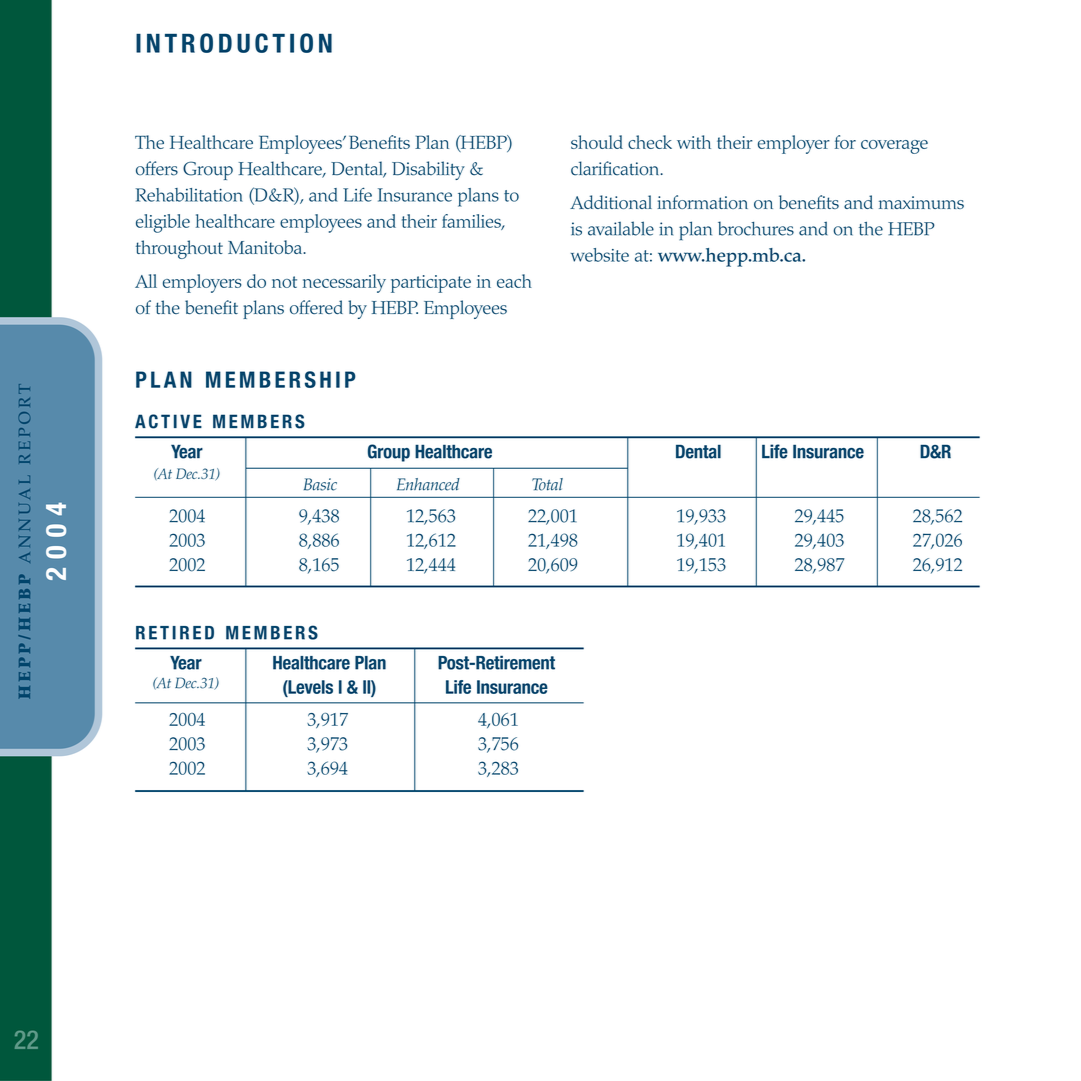 The width and height of the screenshot is (1081, 1081). I want to click on coverage, so click(894, 147).
